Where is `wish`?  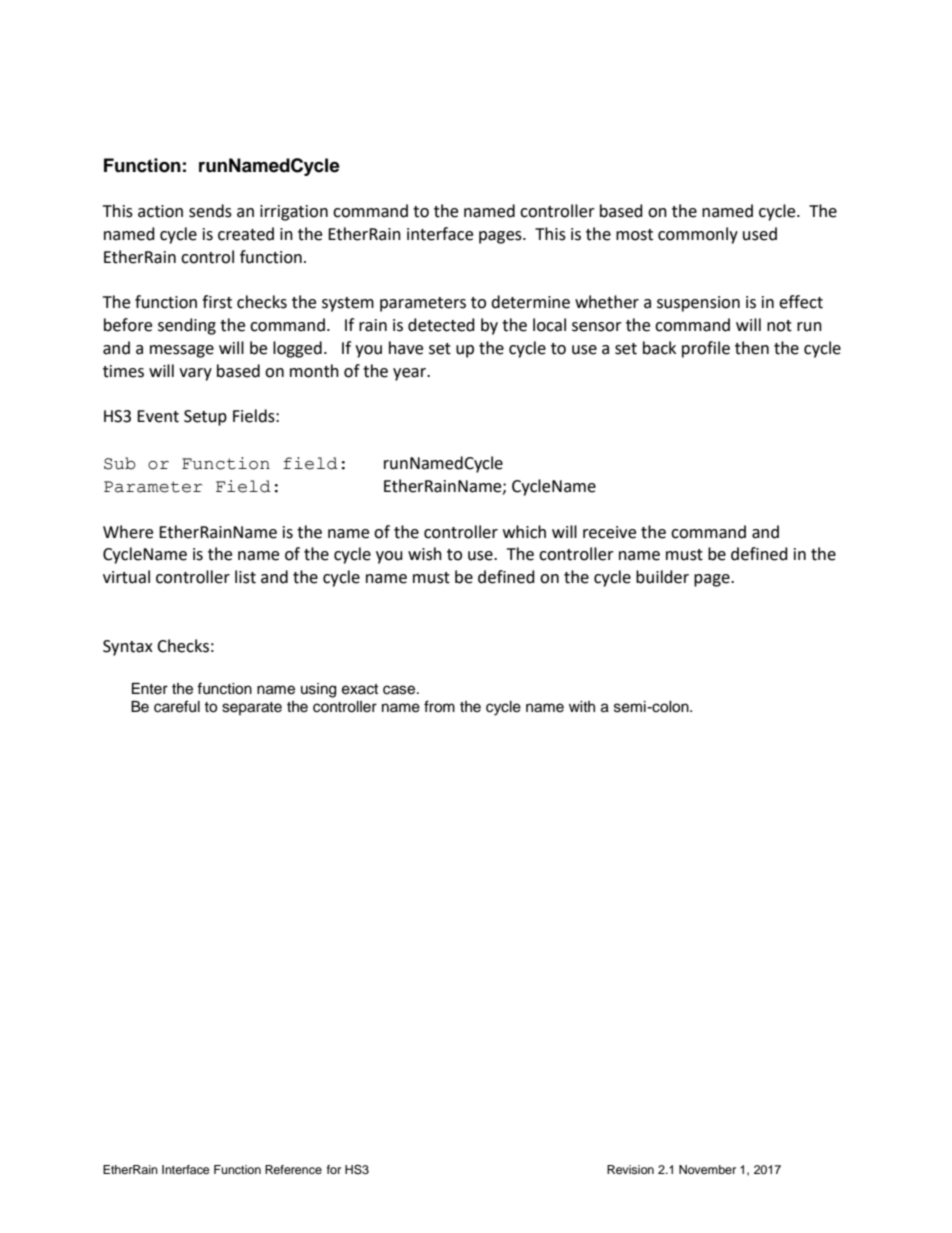 wish is located at coordinates (425, 554).
